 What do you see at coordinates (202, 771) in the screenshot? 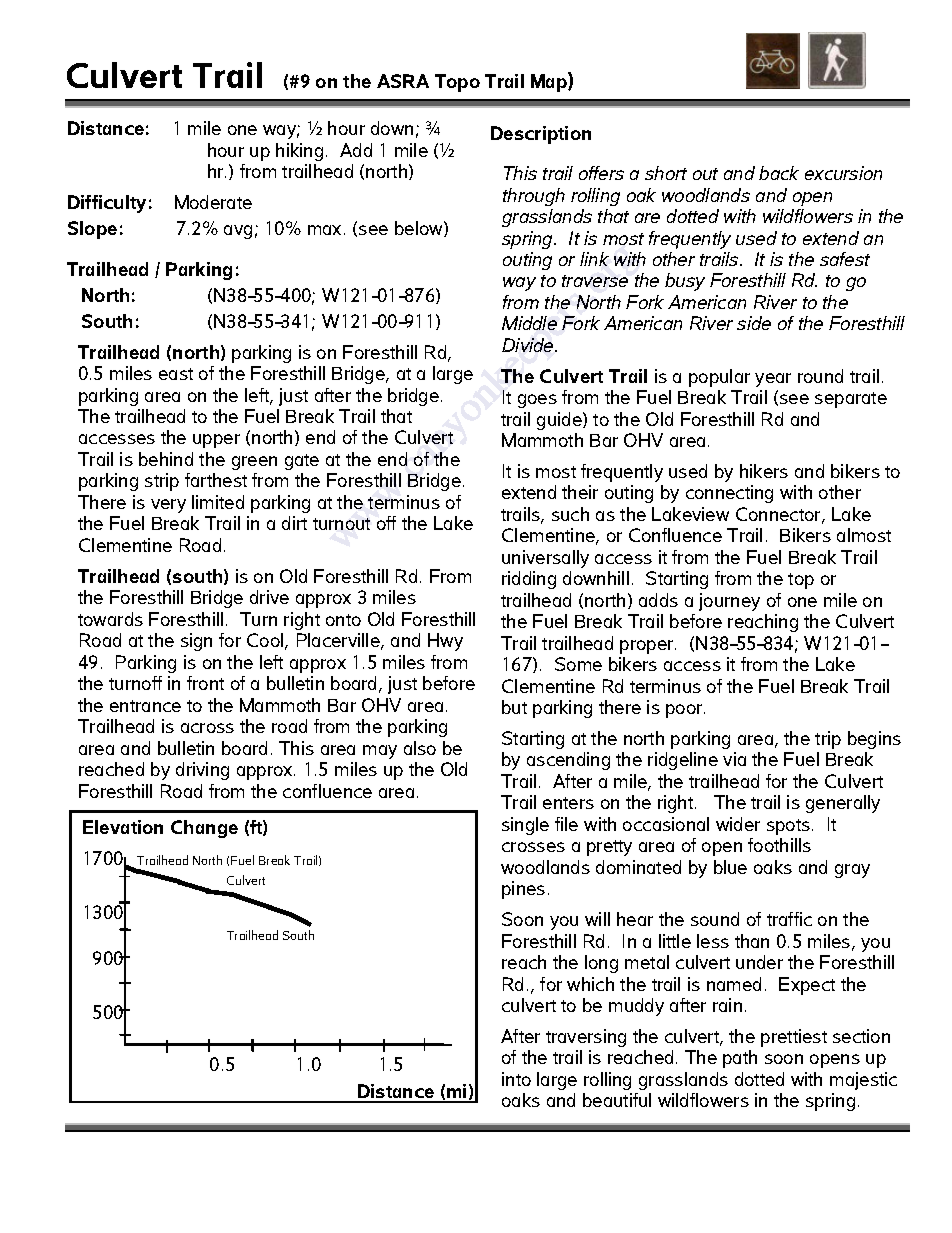
I see `driving` at bounding box center [202, 771].
